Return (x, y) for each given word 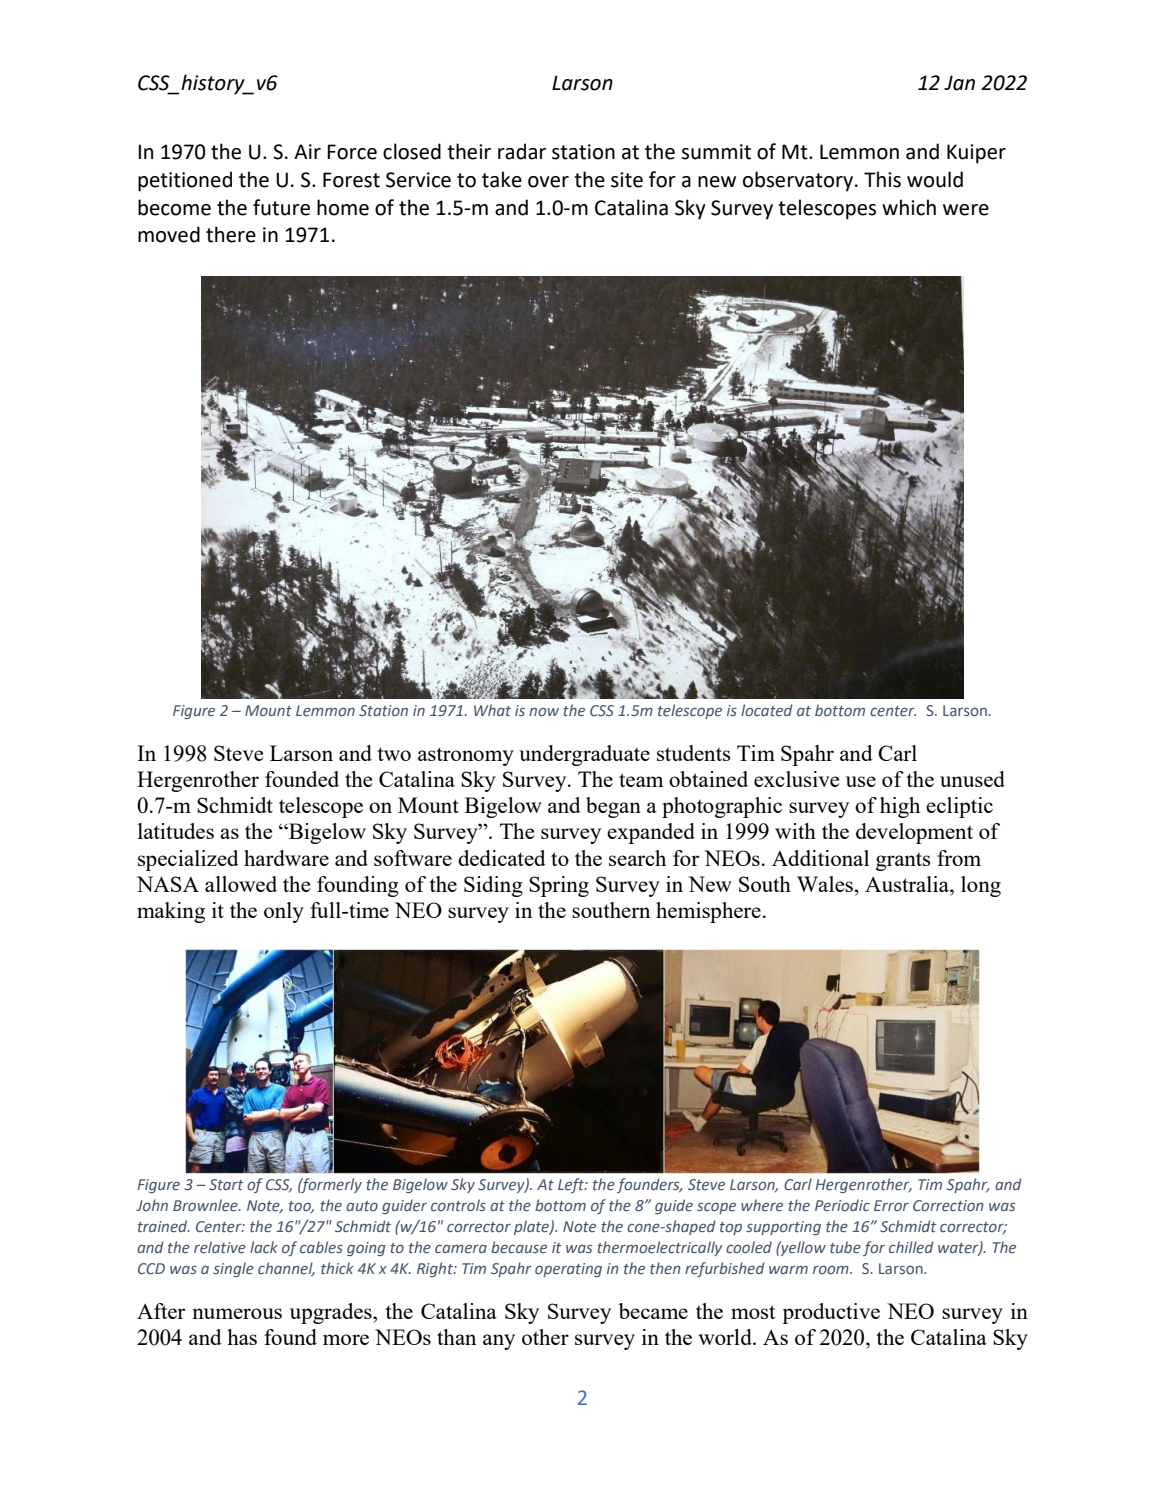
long (981, 886)
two (394, 754)
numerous (237, 1313)
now (544, 711)
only (284, 912)
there (231, 234)
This (882, 179)
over (548, 182)
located (767, 710)
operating (568, 1270)
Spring (559, 886)
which (909, 207)
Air (307, 151)
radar (522, 151)
